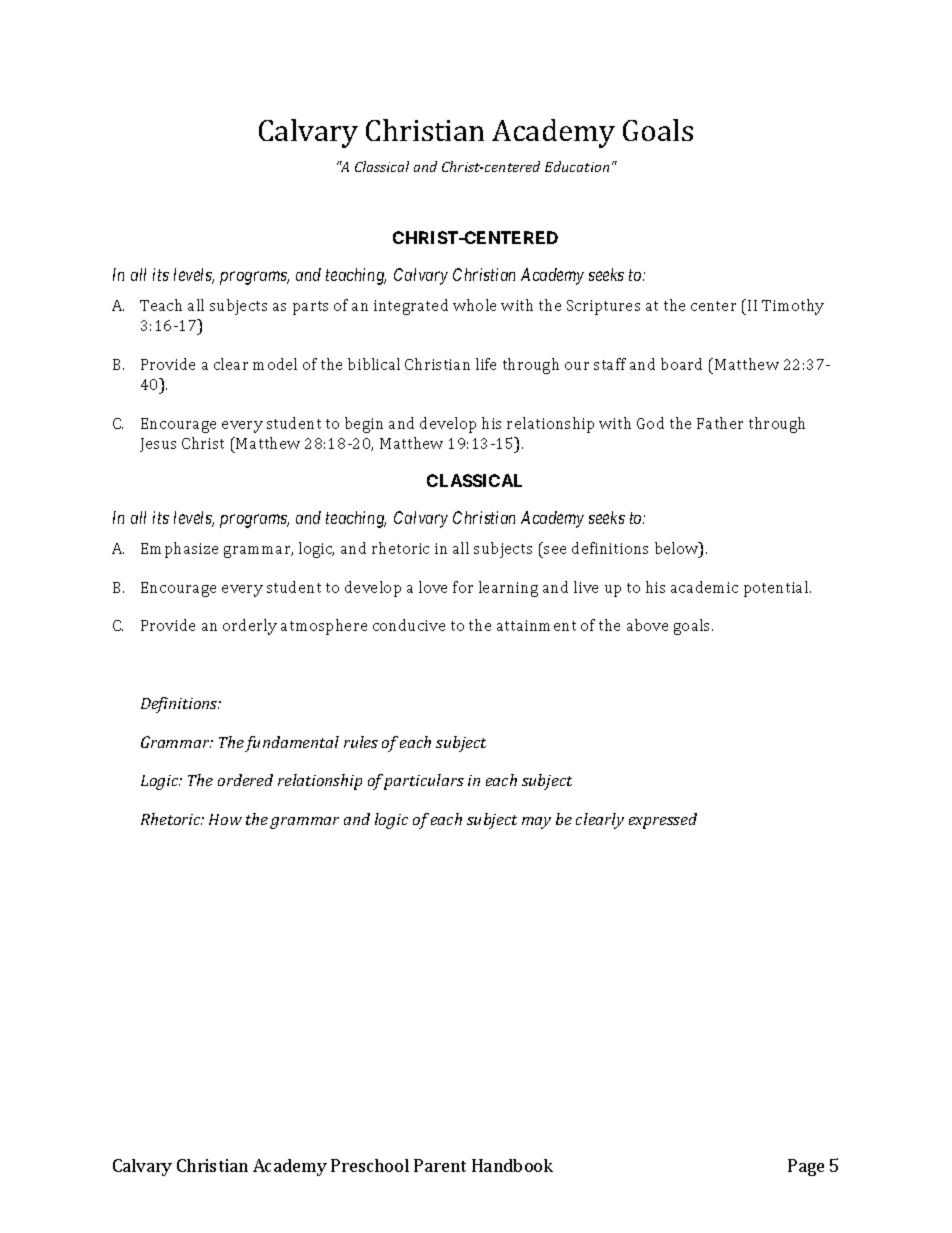  I want to click on expressed, so click(663, 821).
